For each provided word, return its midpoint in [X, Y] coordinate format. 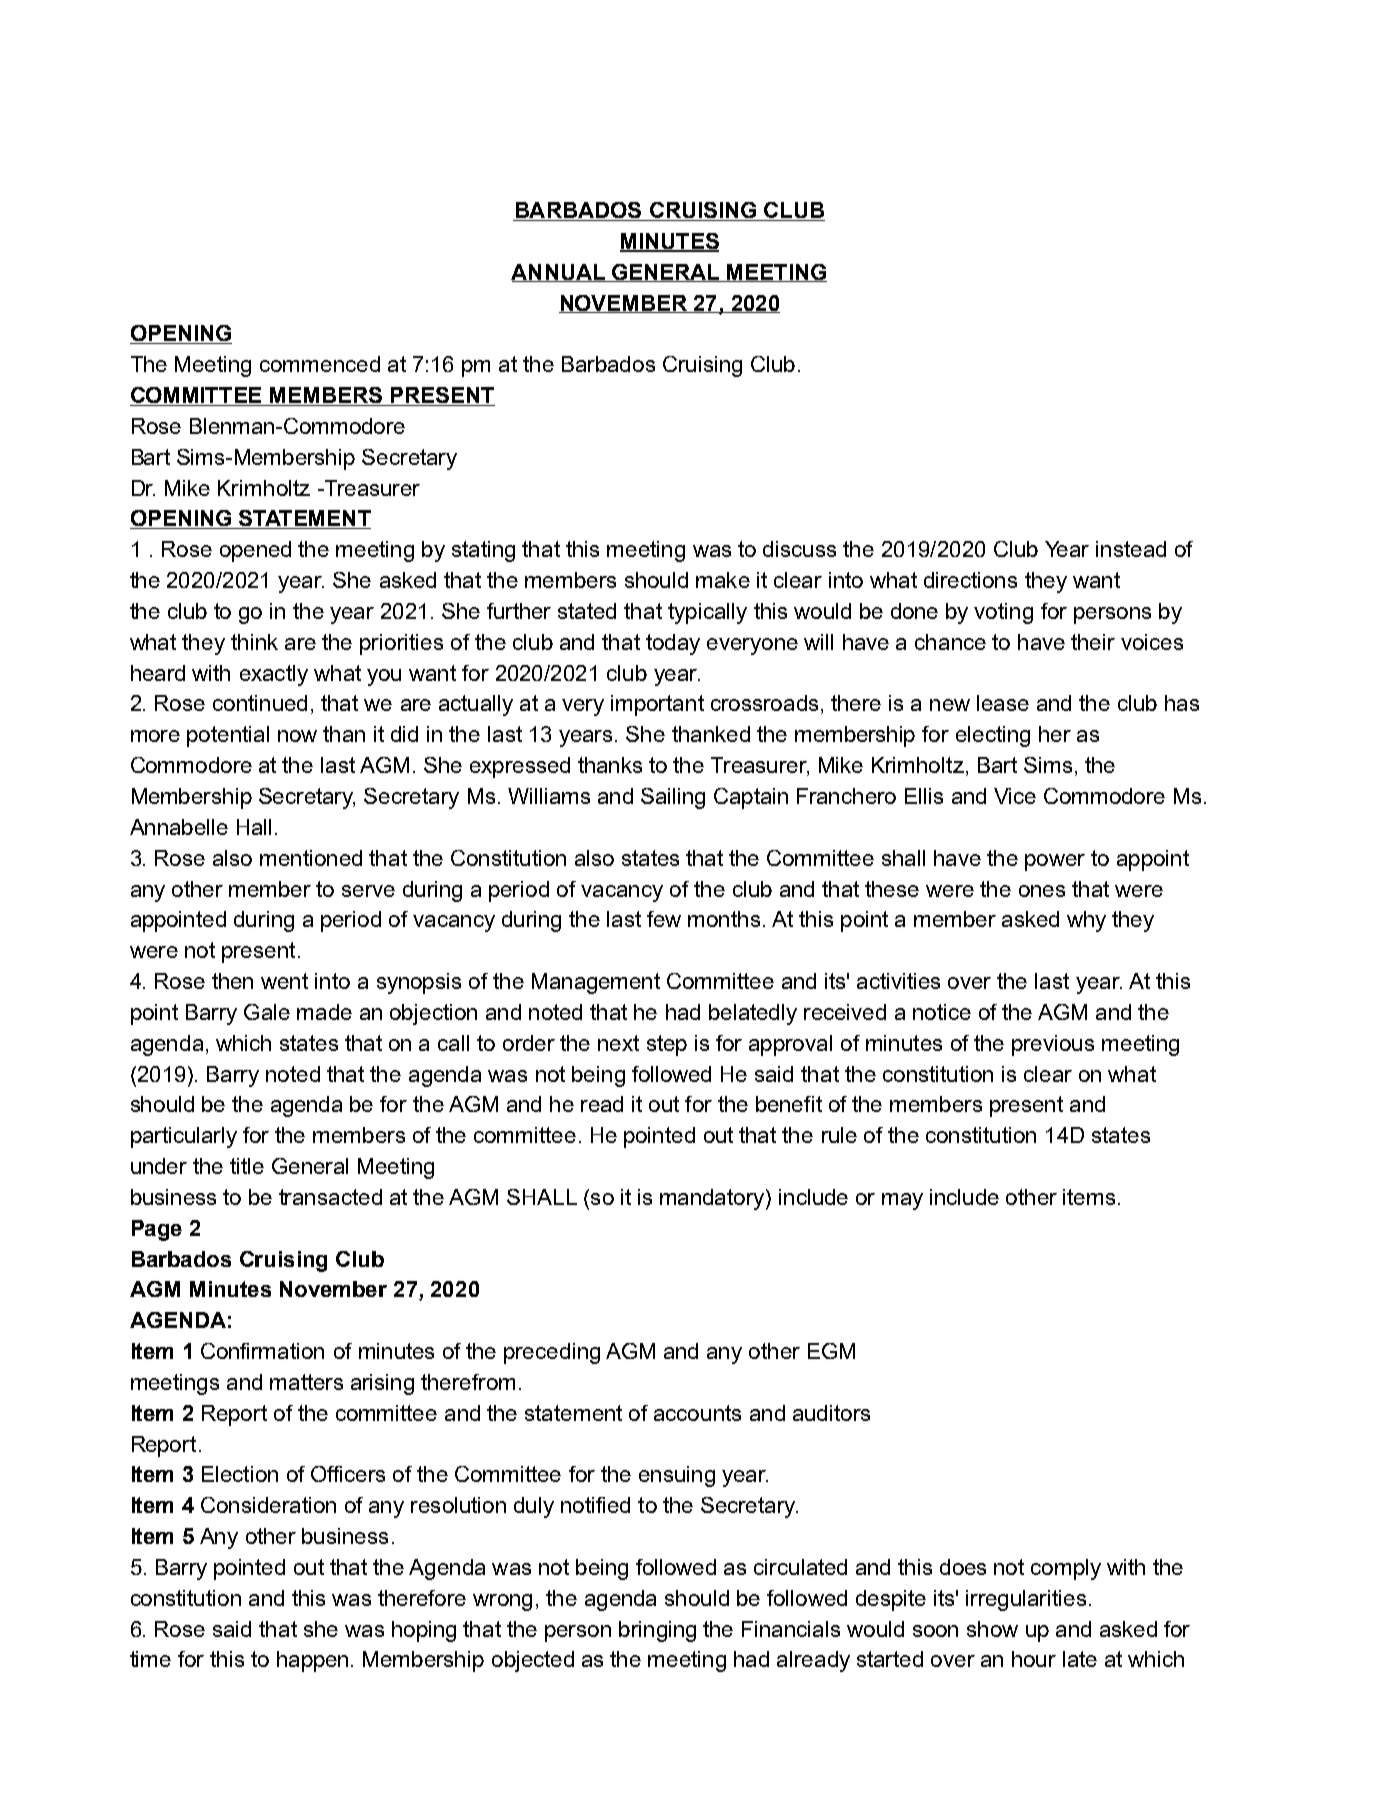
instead [1131, 549]
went [284, 981]
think [254, 642]
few [664, 919]
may [902, 1201]
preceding [552, 1353]
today [673, 644]
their [1093, 642]
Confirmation [262, 1351]
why [1086, 921]
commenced [320, 364]
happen [312, 1661]
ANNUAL [559, 273]
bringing [657, 1631]
